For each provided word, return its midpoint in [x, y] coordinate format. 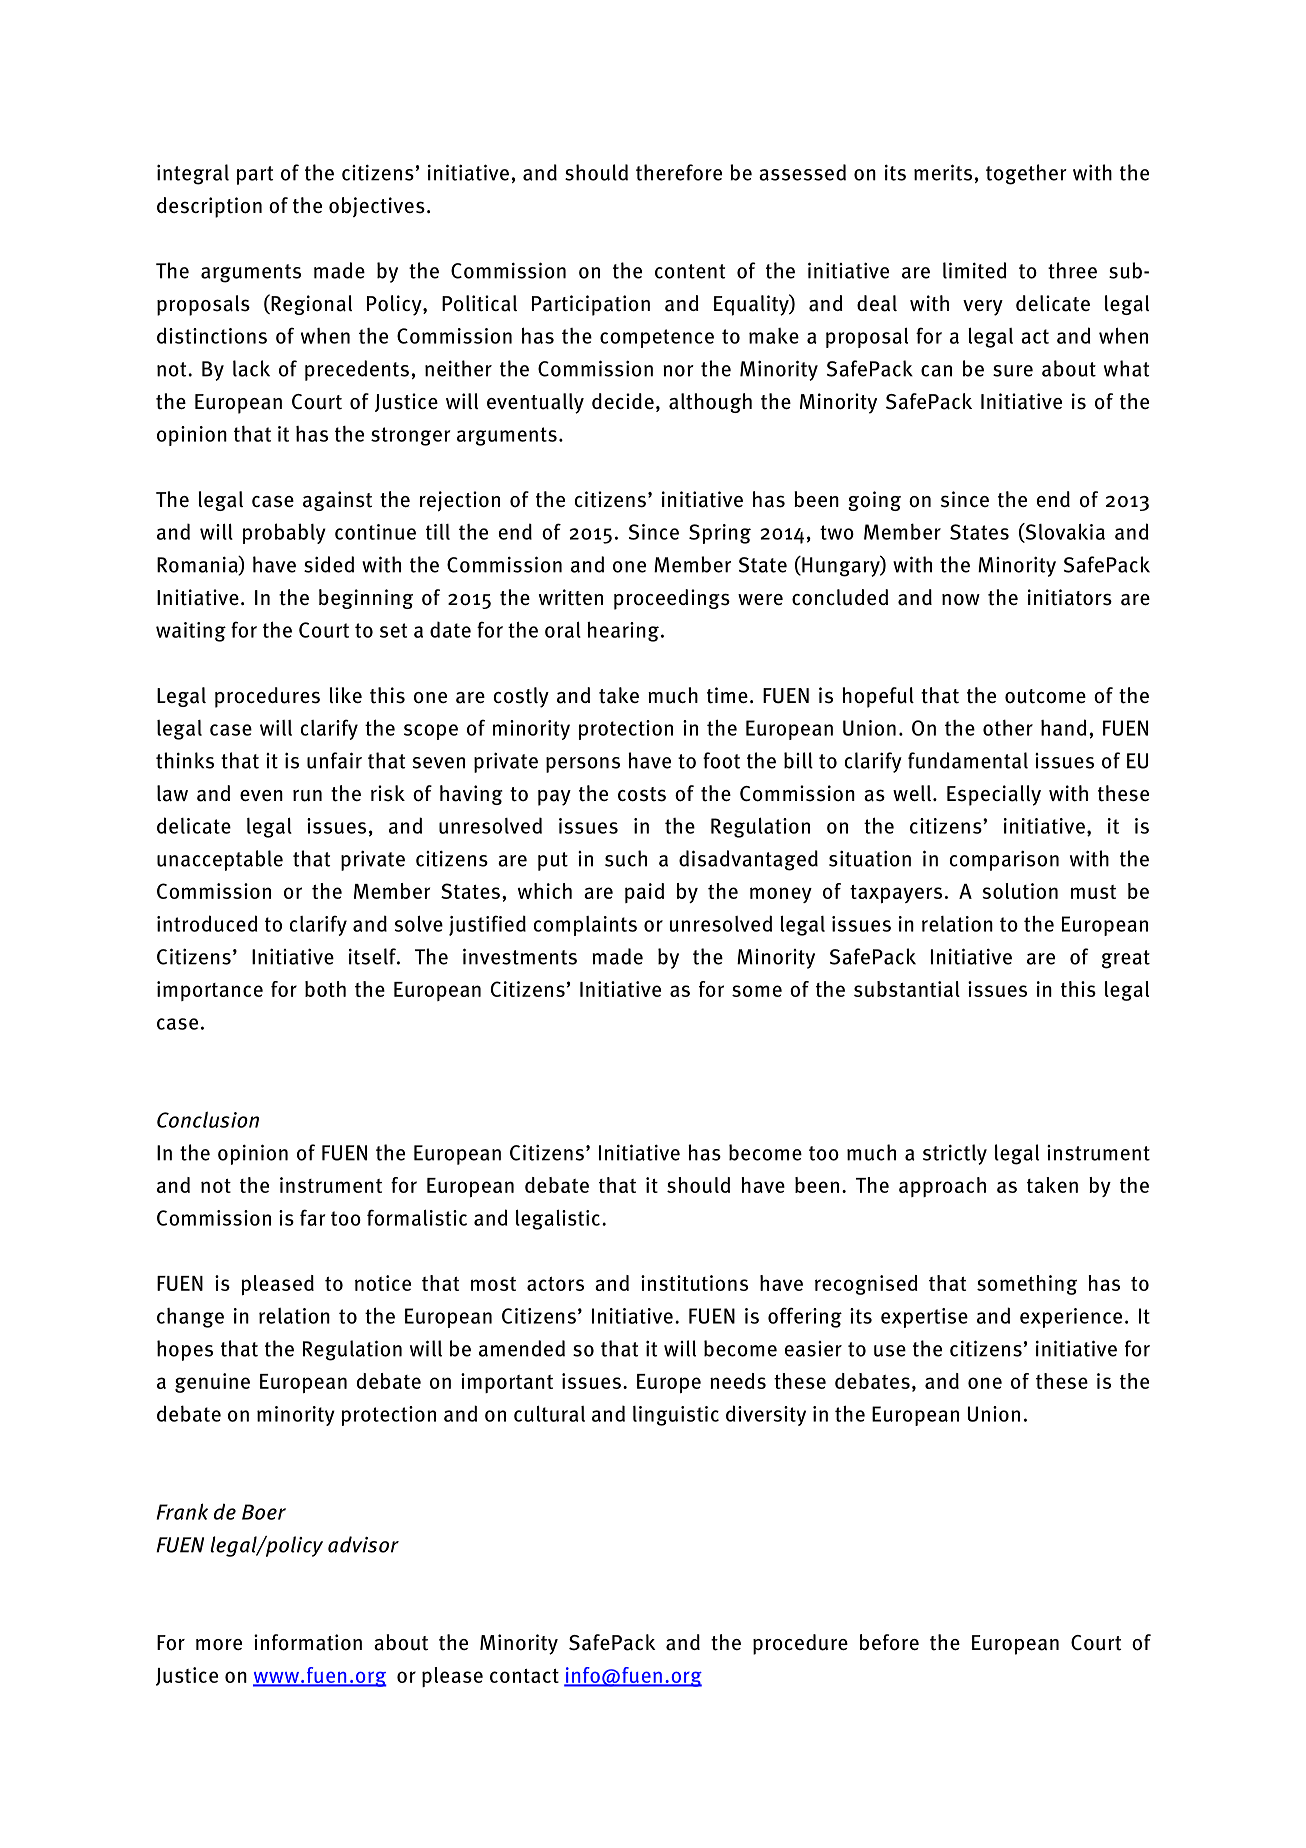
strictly [955, 1154]
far [313, 1217]
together [1026, 174]
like [346, 695]
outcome [1045, 696]
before [889, 1642]
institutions [694, 1283]
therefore [679, 172]
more [219, 1645]
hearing [623, 632]
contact [524, 1676]
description [209, 207]
